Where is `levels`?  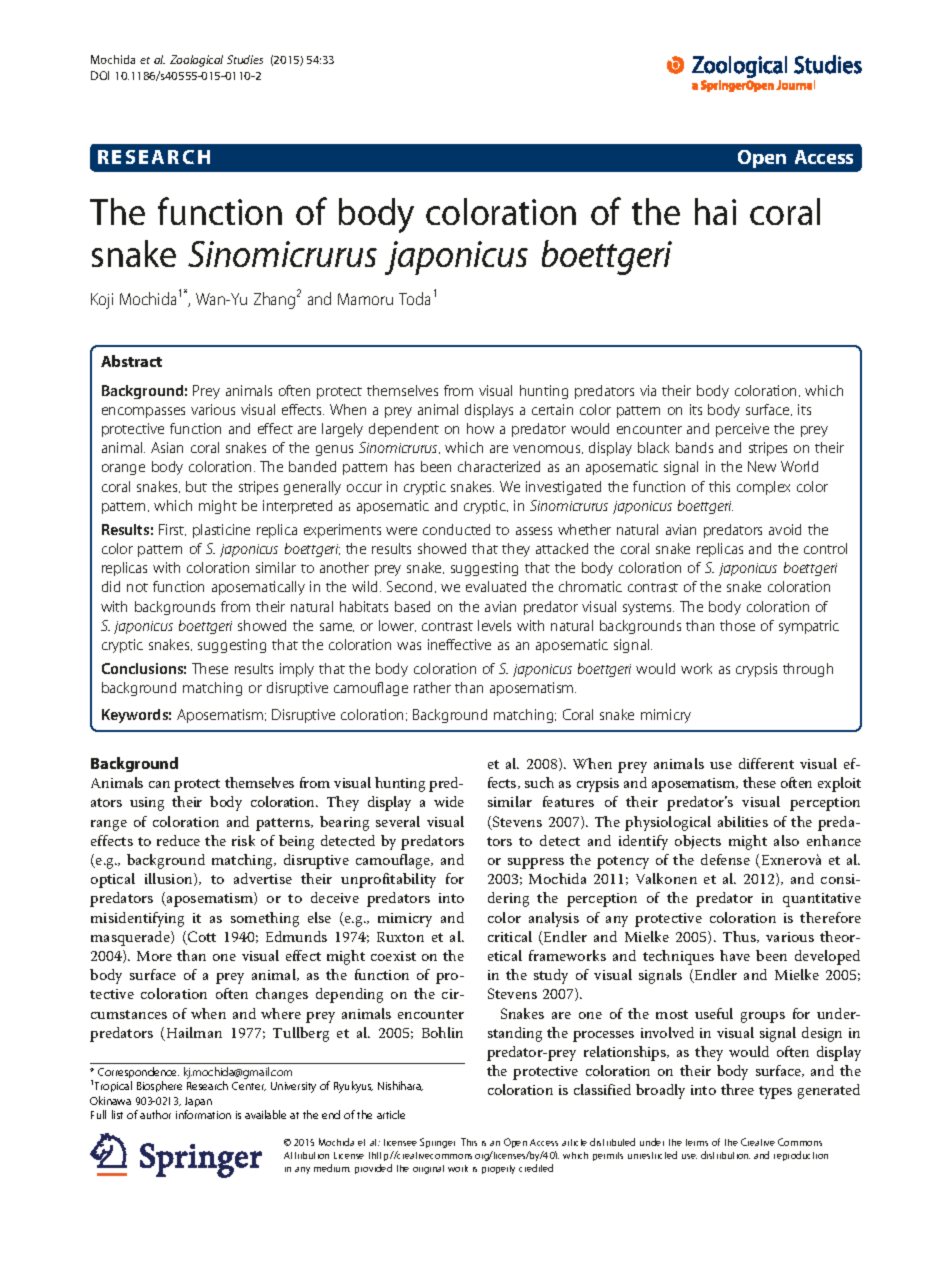 levels is located at coordinates (494, 625).
